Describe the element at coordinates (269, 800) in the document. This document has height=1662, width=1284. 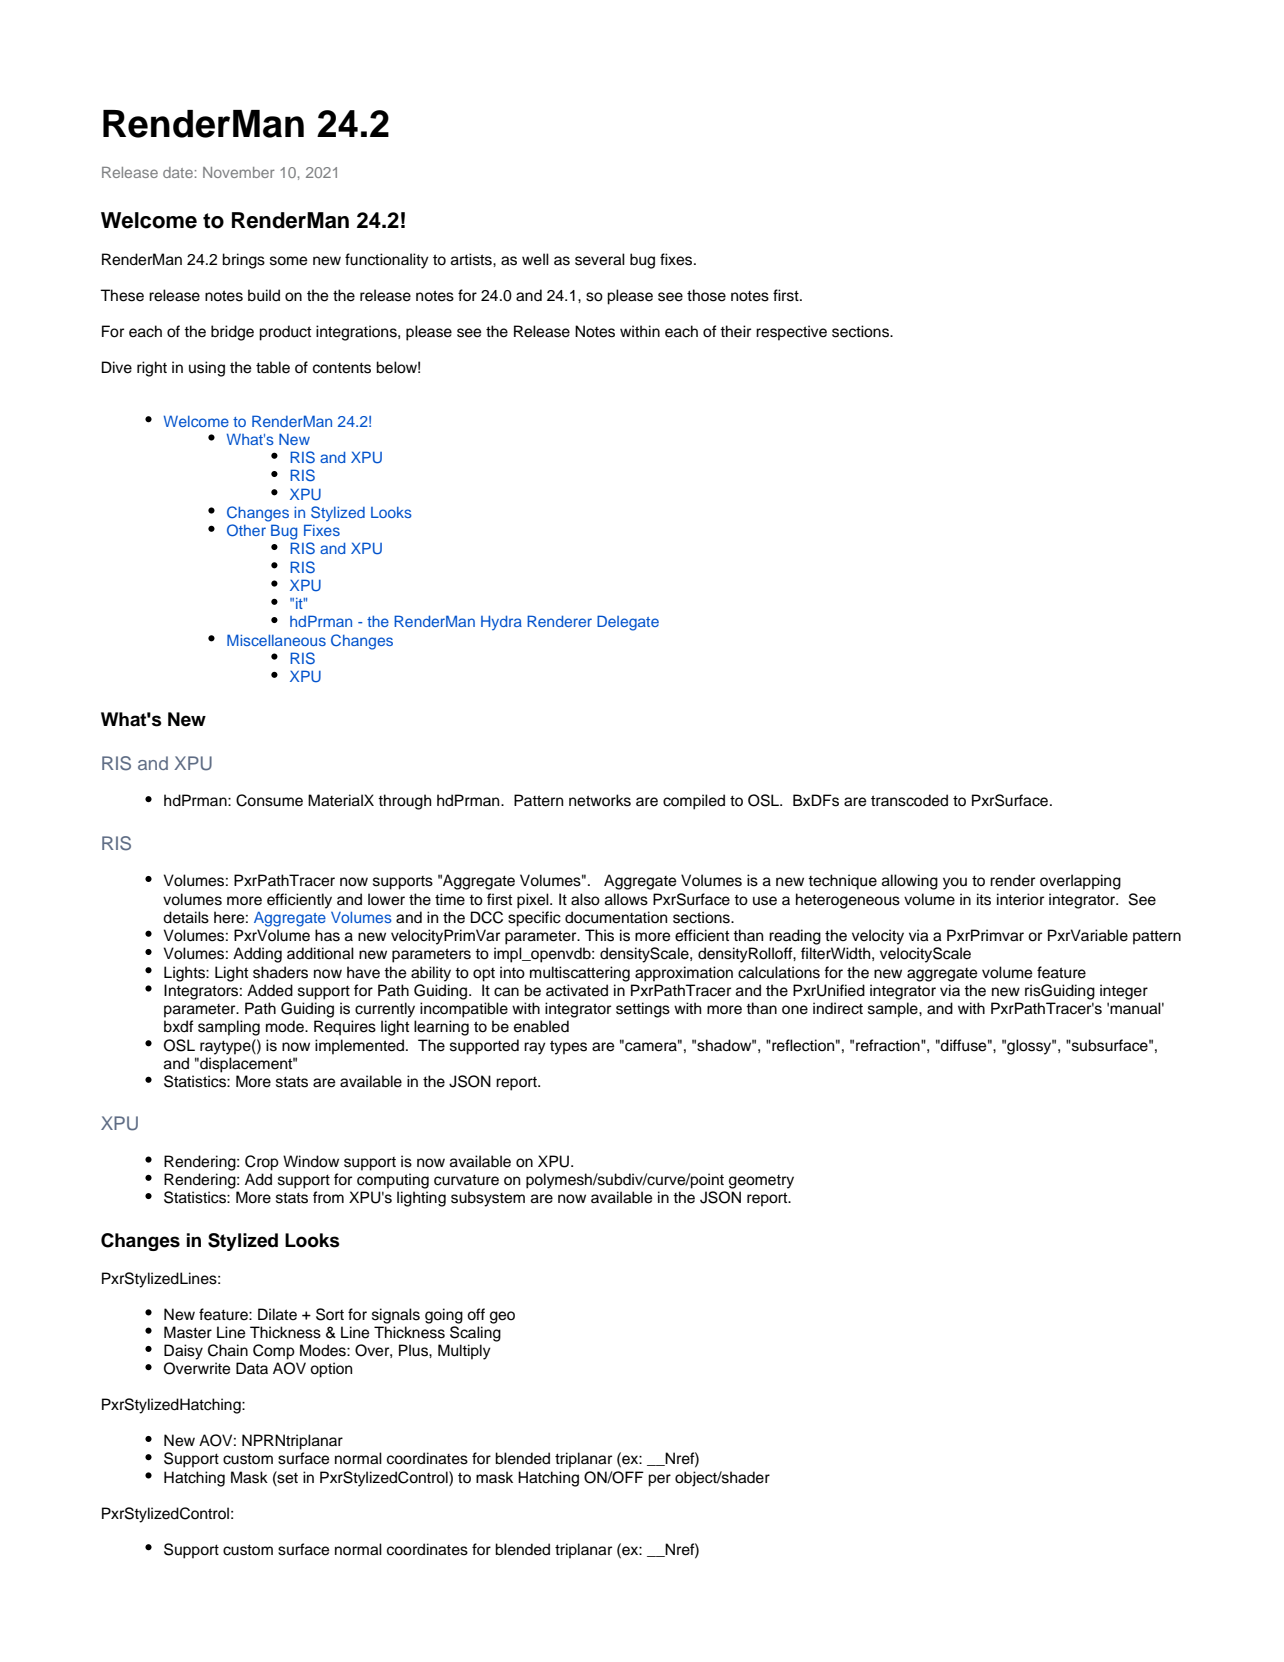
I see `Consume` at that location.
